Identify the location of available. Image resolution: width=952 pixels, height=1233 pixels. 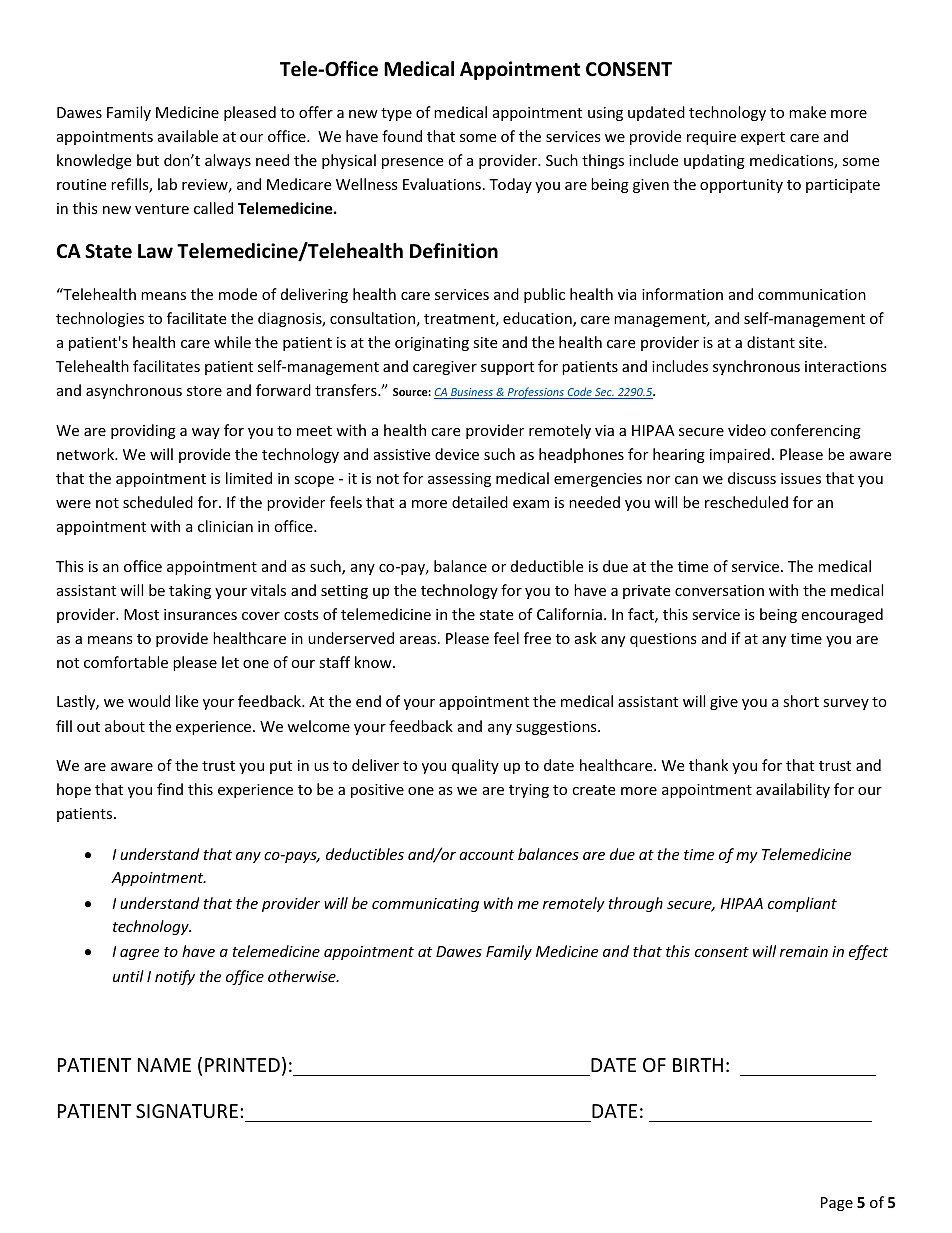
(188, 136).
